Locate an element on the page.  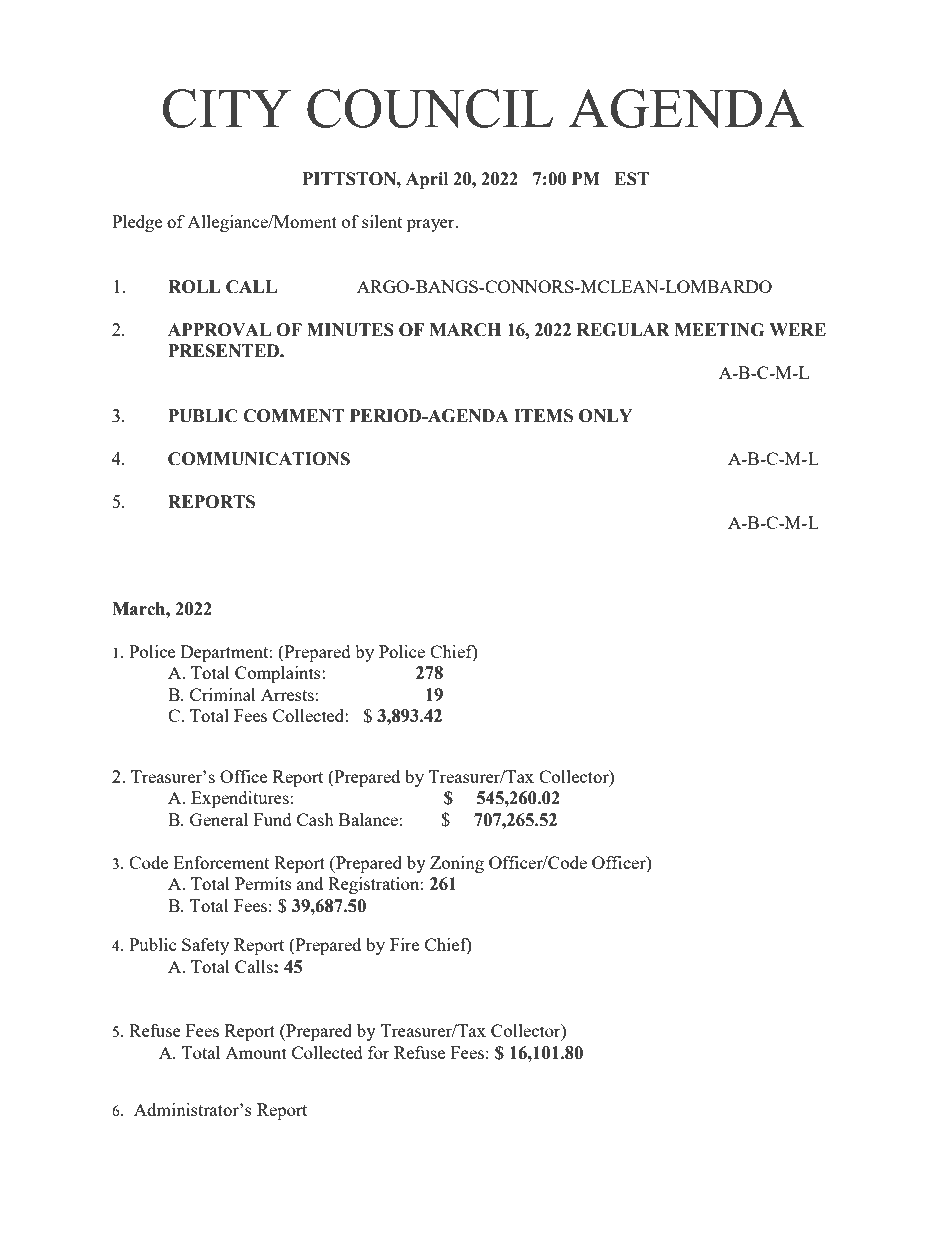
Fire is located at coordinates (404, 944).
